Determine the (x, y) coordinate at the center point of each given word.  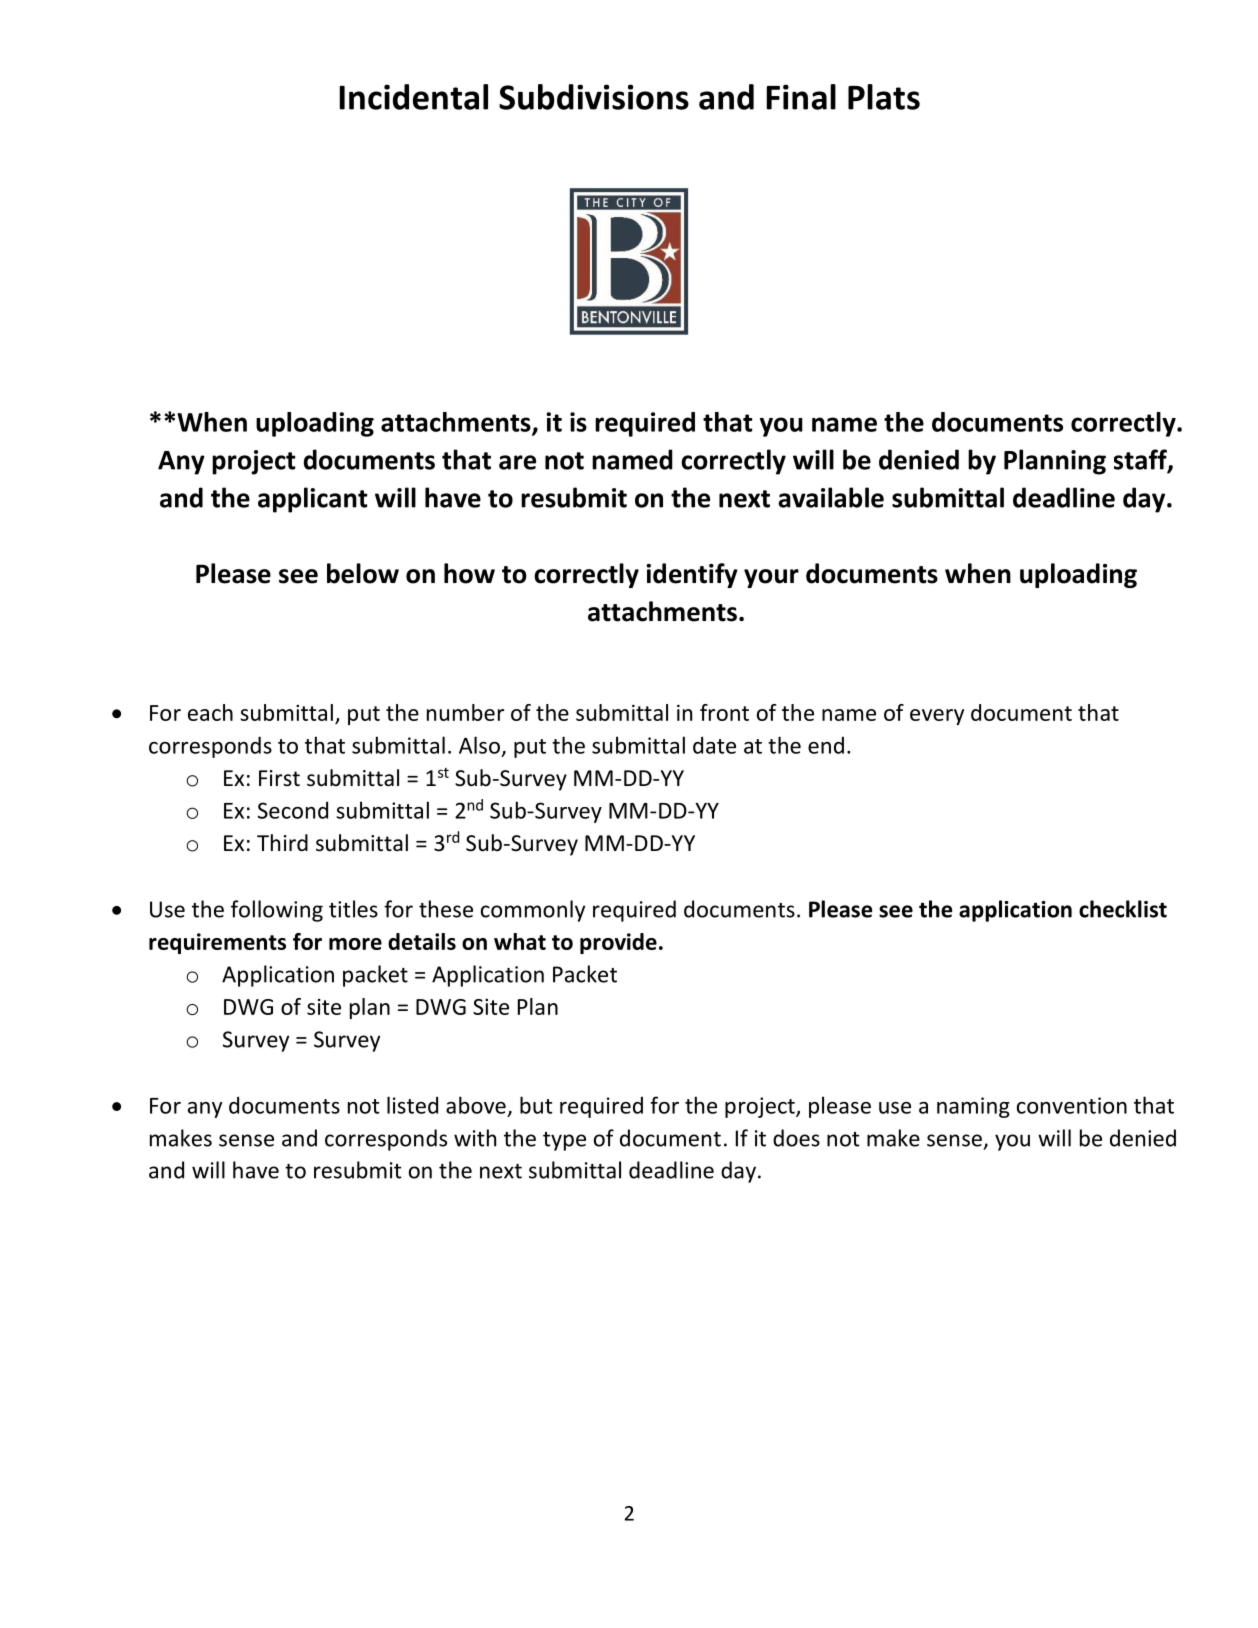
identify (692, 575)
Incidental (413, 97)
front (724, 712)
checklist (1123, 909)
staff (1141, 460)
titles (353, 909)
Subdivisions (594, 97)
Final (801, 97)
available (831, 497)
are (517, 462)
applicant (313, 500)
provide (618, 943)
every (937, 717)
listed (412, 1105)
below (363, 573)
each (210, 712)
